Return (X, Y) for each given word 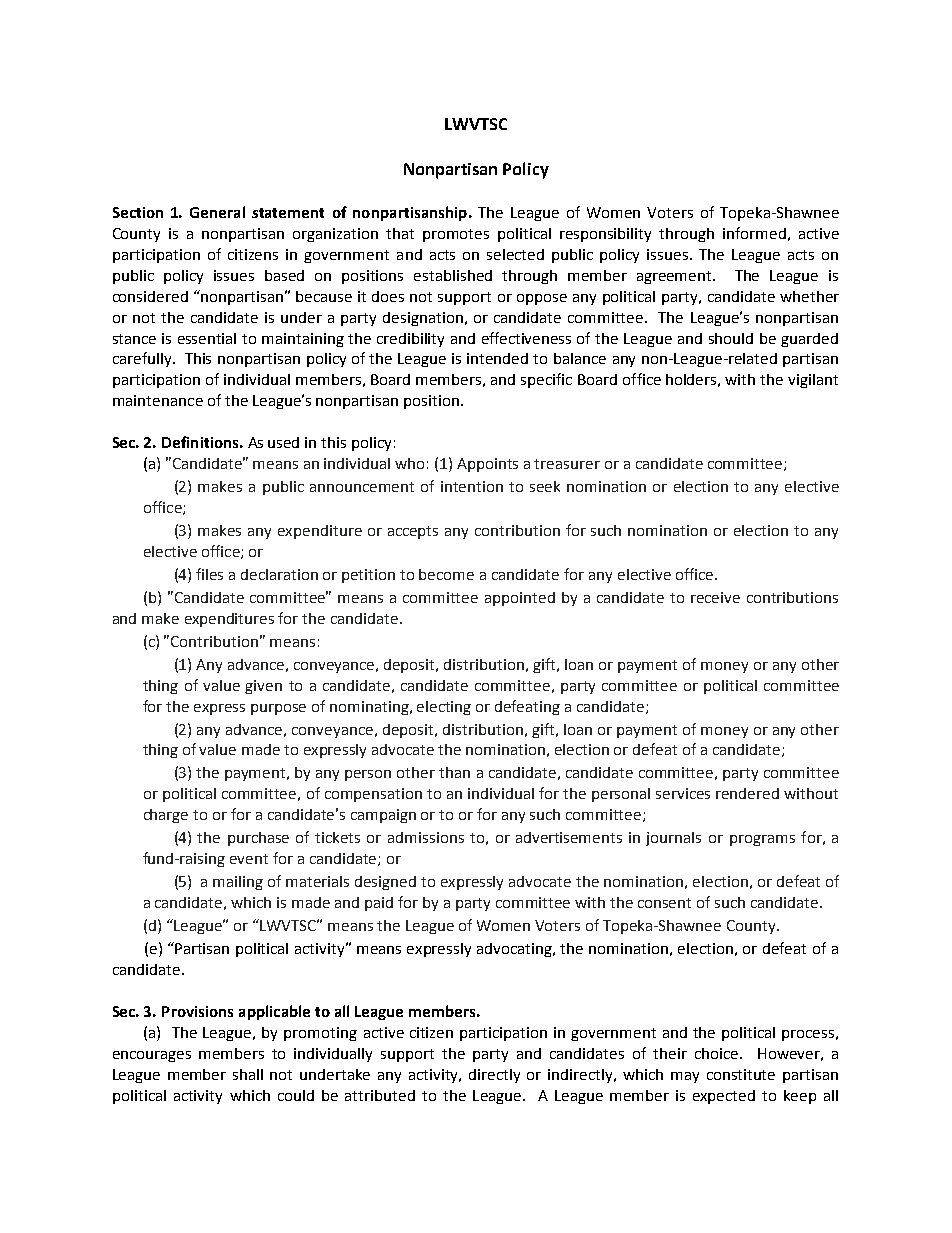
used (283, 442)
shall (248, 1074)
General (217, 212)
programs (762, 840)
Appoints (487, 465)
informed (754, 233)
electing (444, 708)
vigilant (813, 381)
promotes (456, 235)
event (249, 859)
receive (715, 597)
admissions (426, 837)
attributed (380, 1095)
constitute (741, 1074)
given (263, 687)
